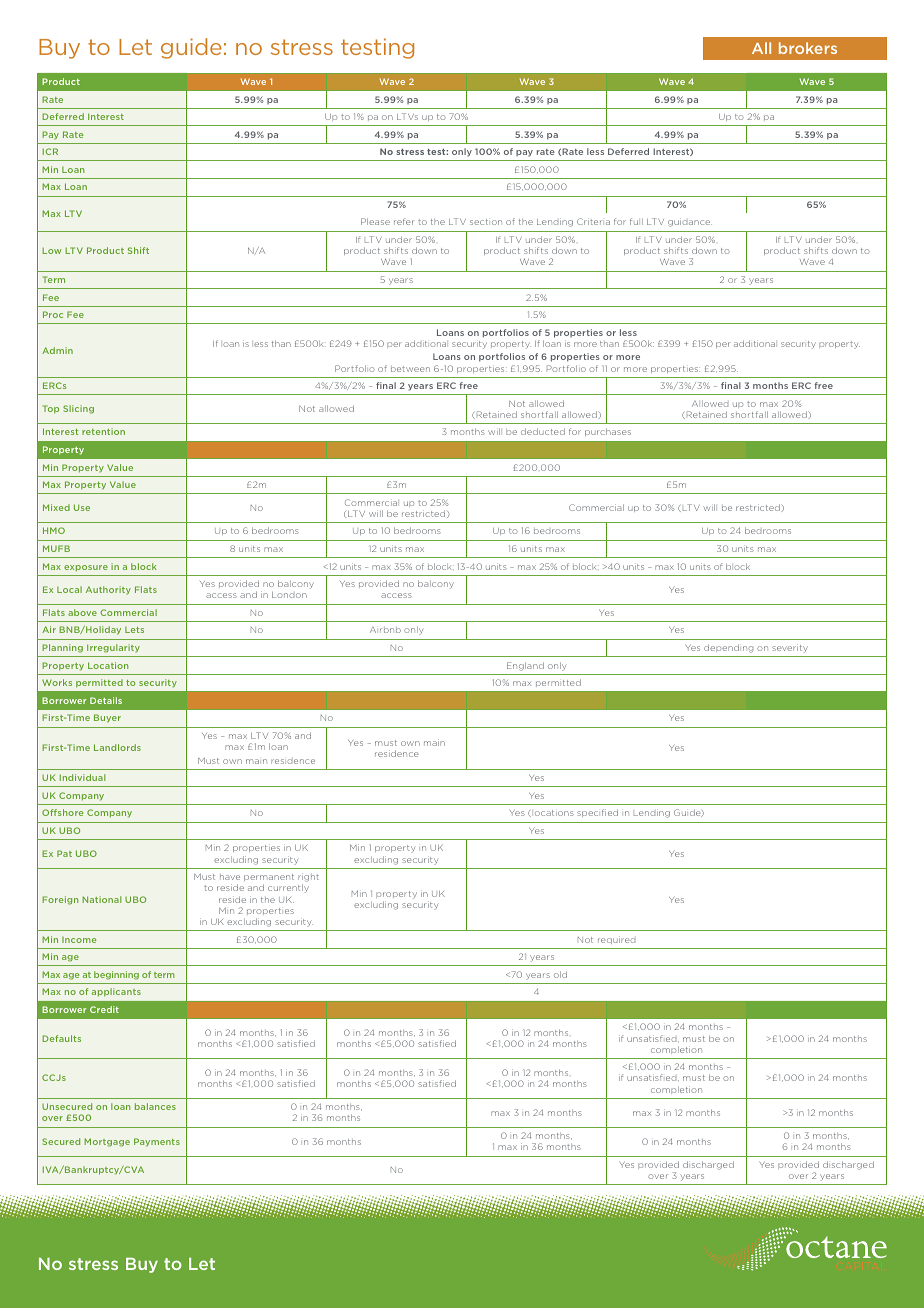 This image has width=924, height=1308. Describe the element at coordinates (108, 590) in the image. I see `Authority` at that location.
